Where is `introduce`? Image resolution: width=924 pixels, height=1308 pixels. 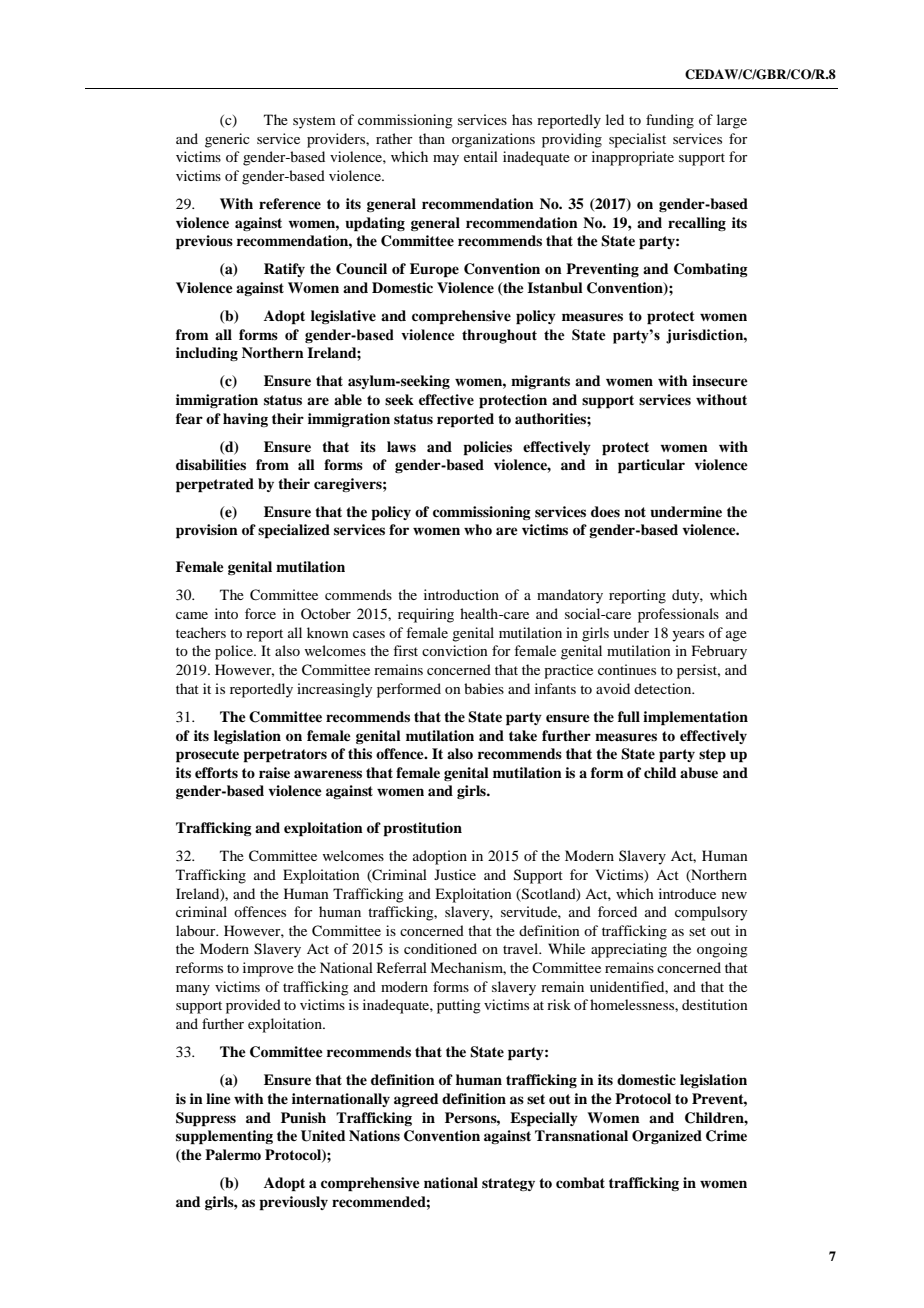 introduce is located at coordinates (687, 893).
